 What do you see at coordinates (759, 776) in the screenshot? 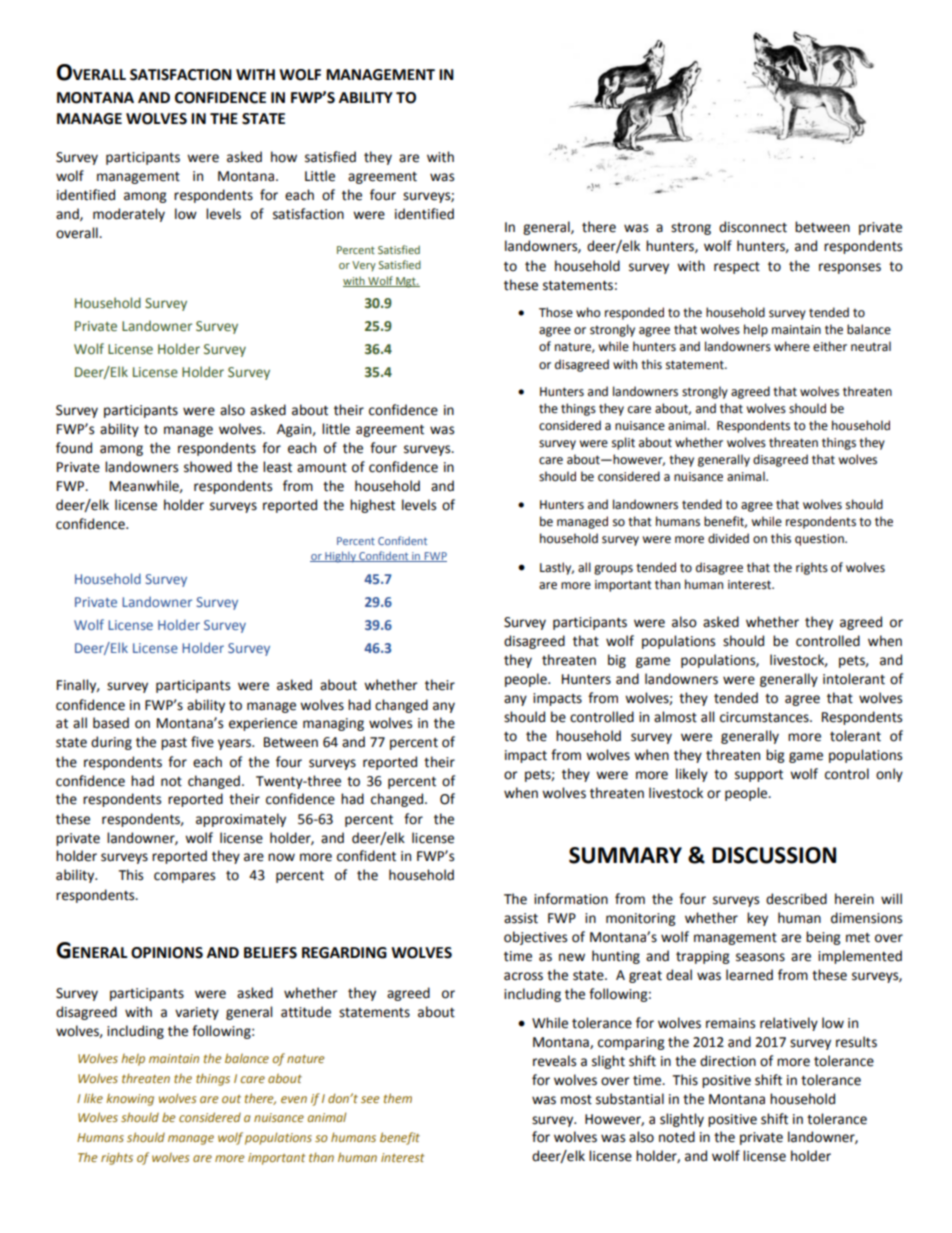
I see `support` at bounding box center [759, 776].
